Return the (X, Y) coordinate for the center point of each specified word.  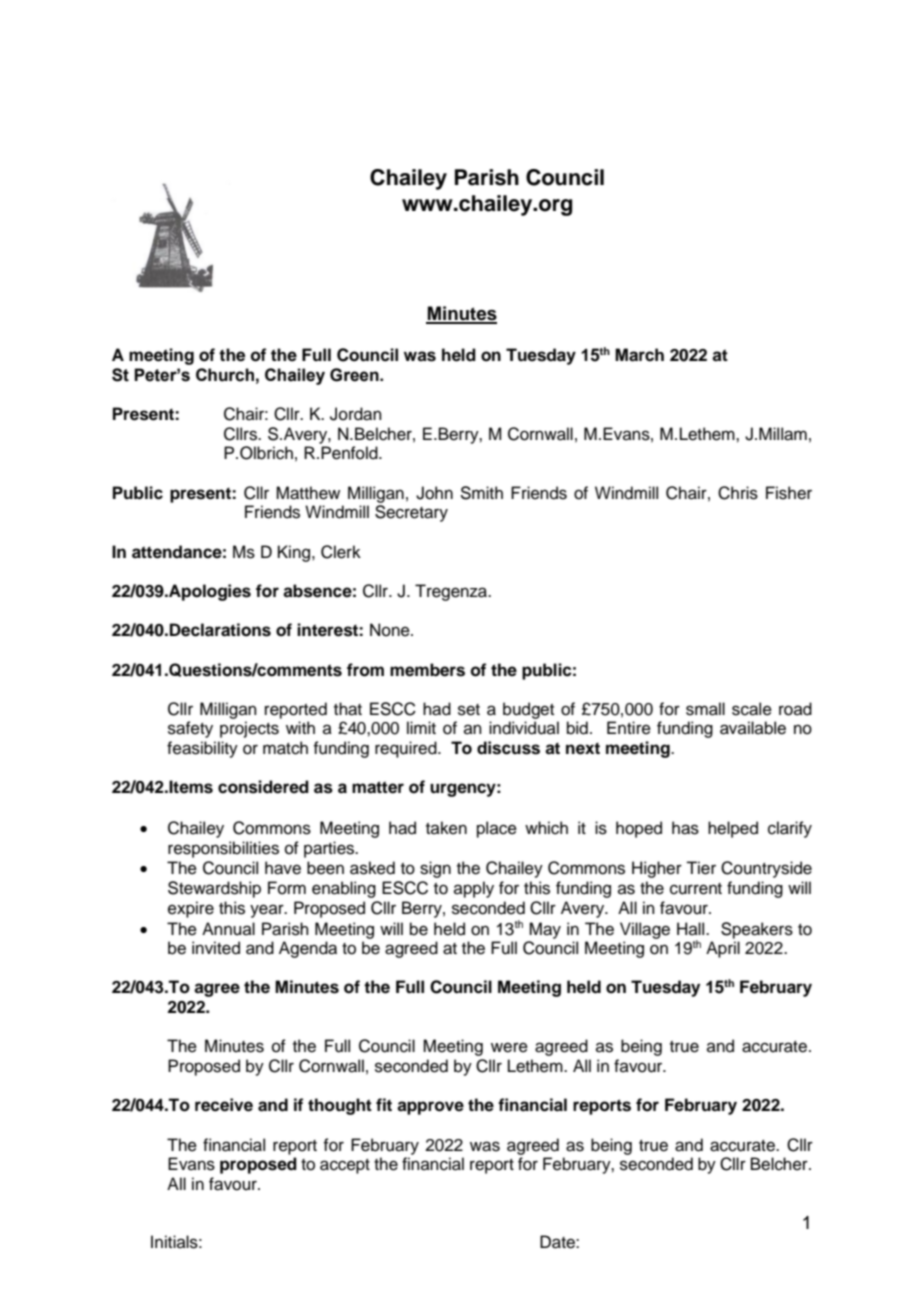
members (427, 670)
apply (474, 889)
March (639, 355)
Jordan (356, 414)
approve (430, 1108)
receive (224, 1105)
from (365, 670)
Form (287, 888)
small (705, 709)
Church (225, 375)
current (696, 889)
